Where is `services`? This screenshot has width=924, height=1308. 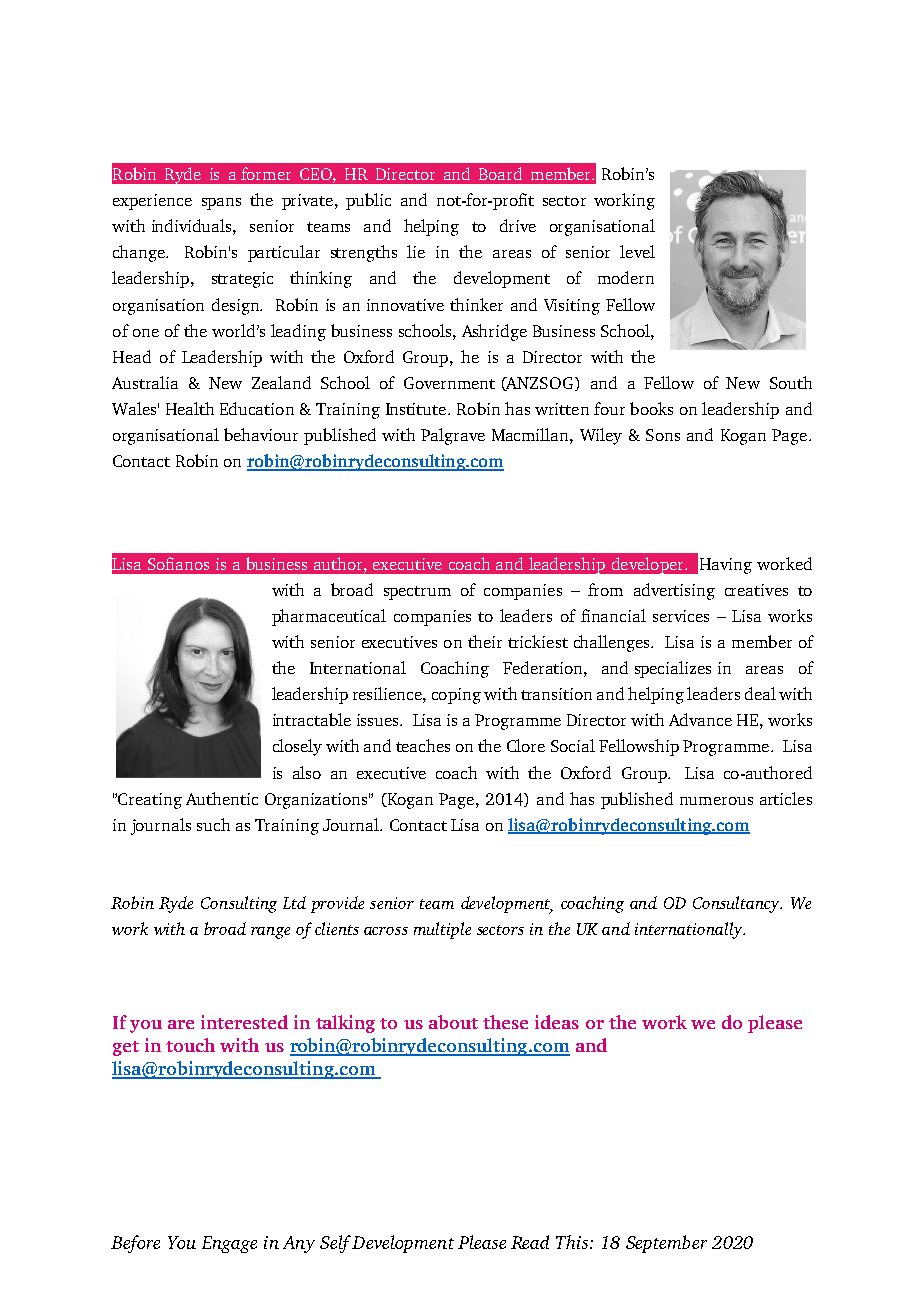
services is located at coordinates (681, 616).
